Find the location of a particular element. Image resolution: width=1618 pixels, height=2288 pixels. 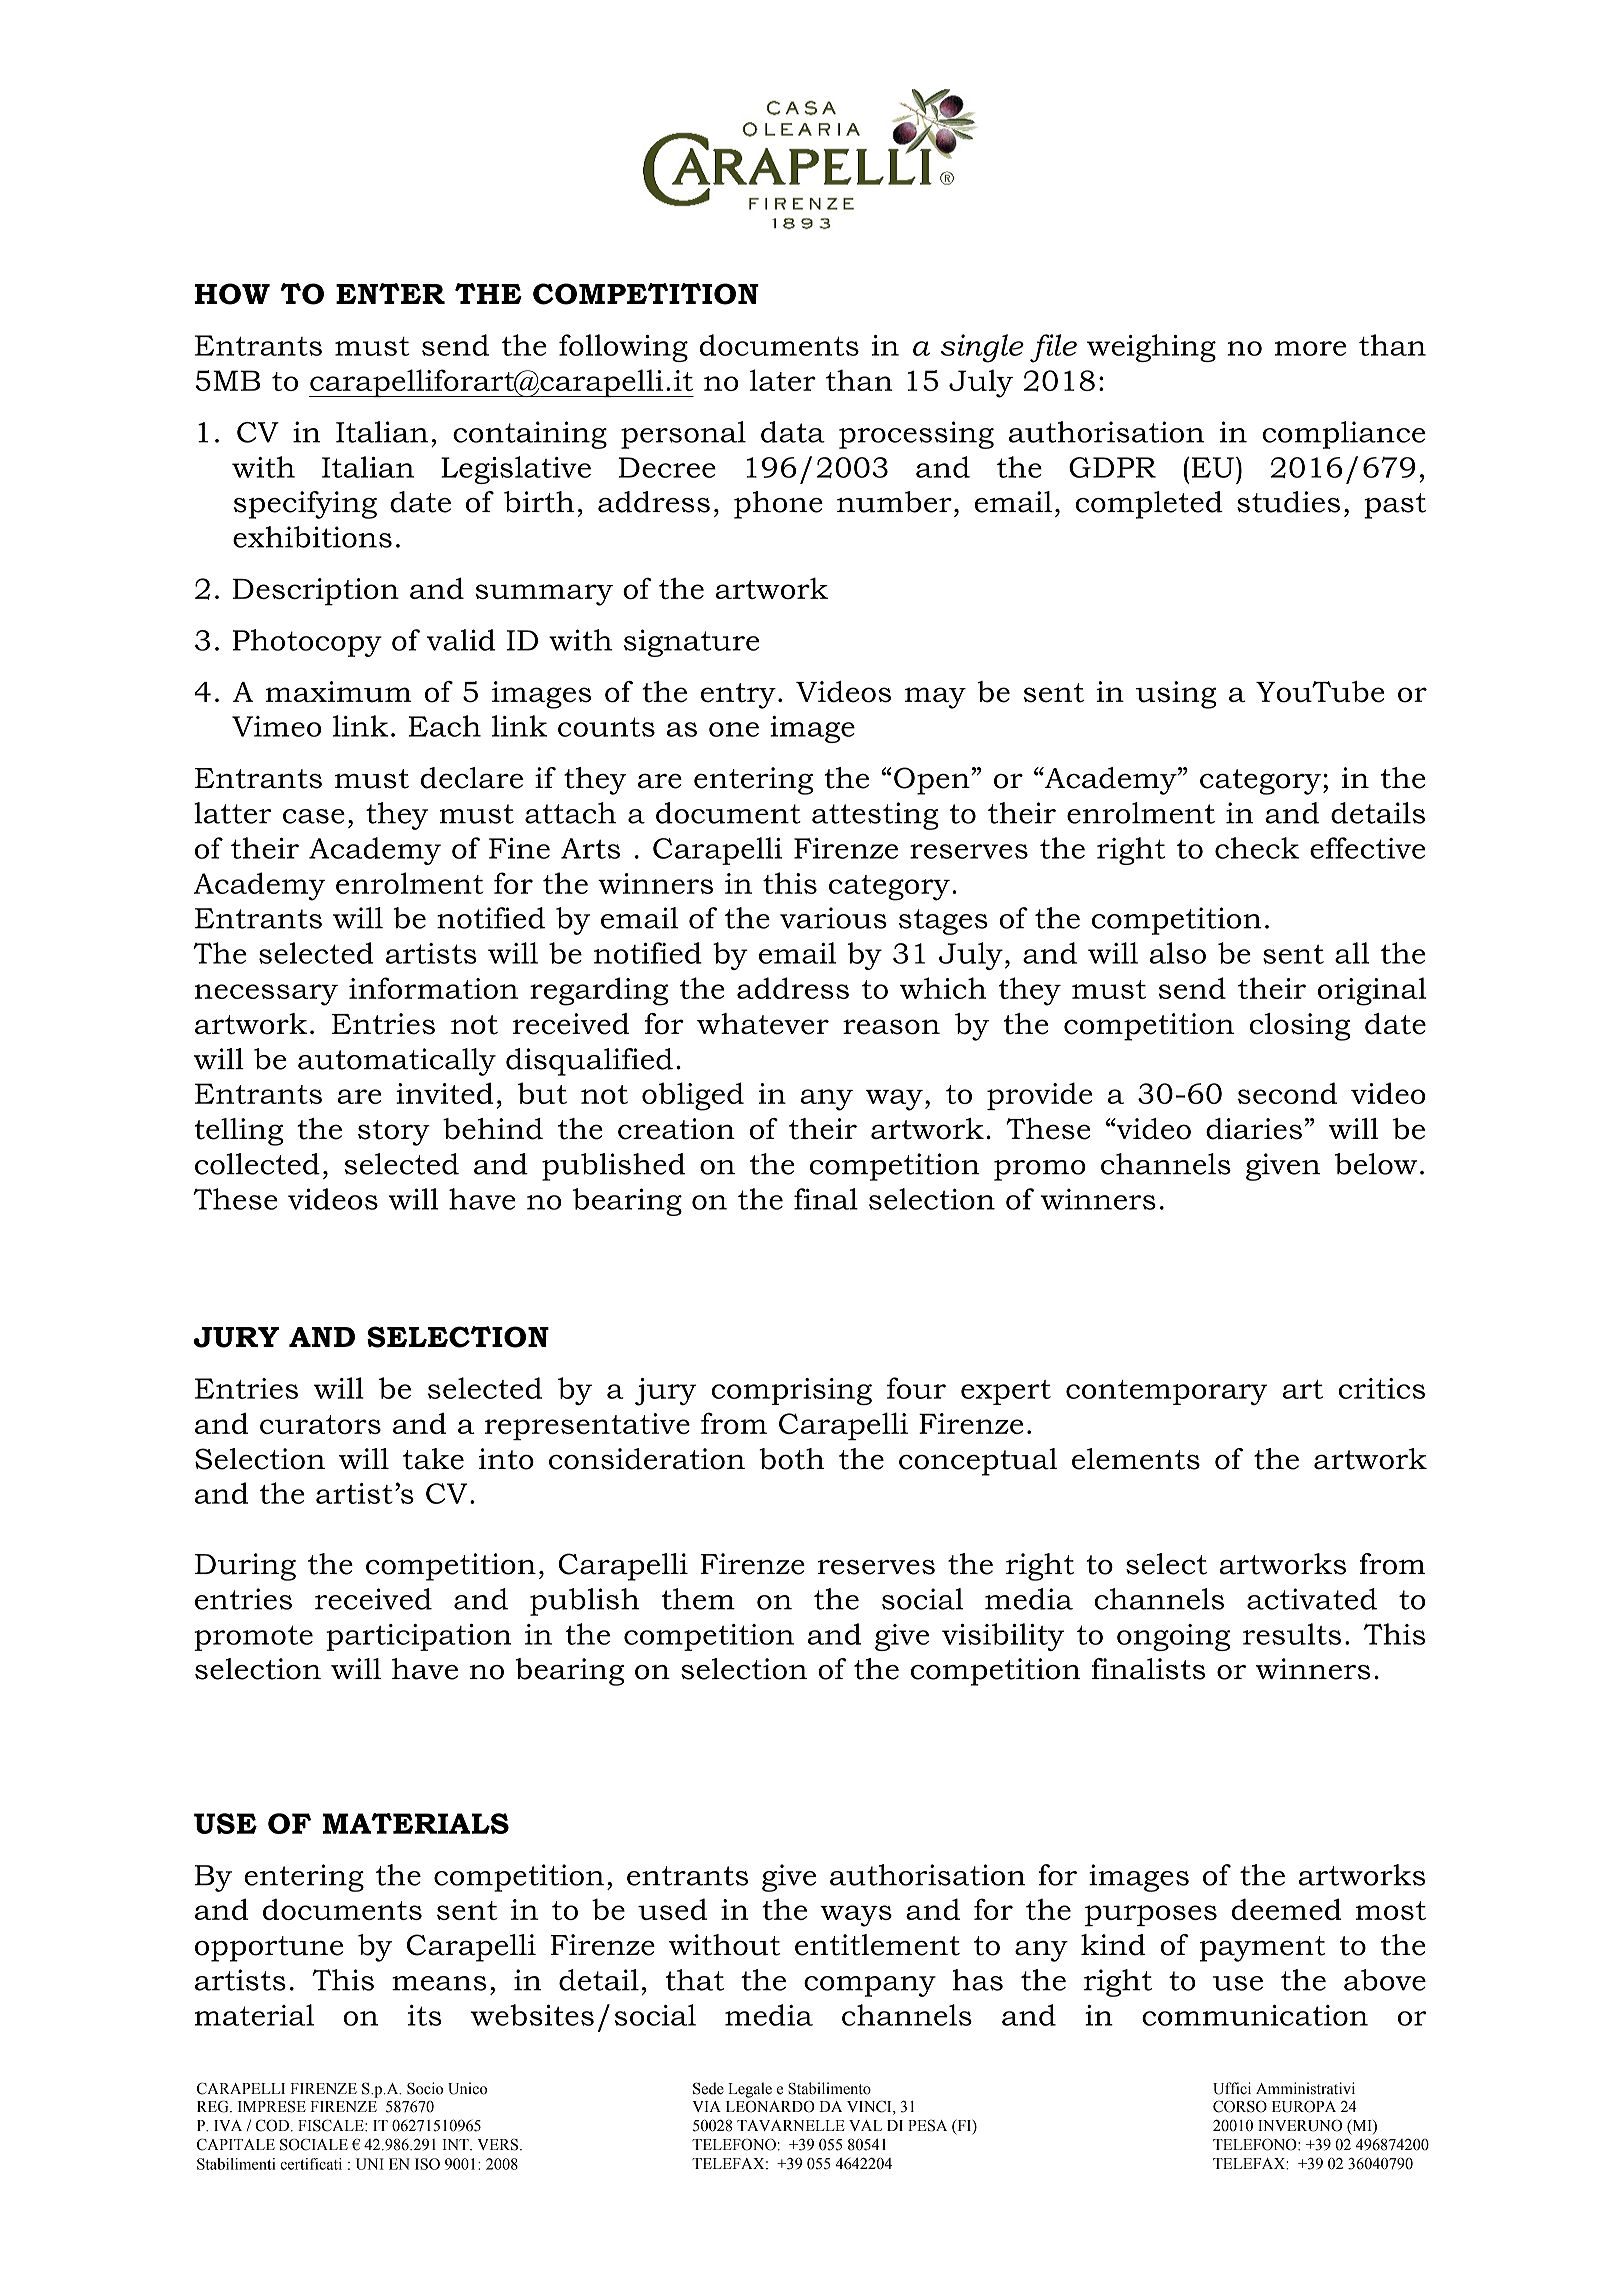

story is located at coordinates (394, 1133).
